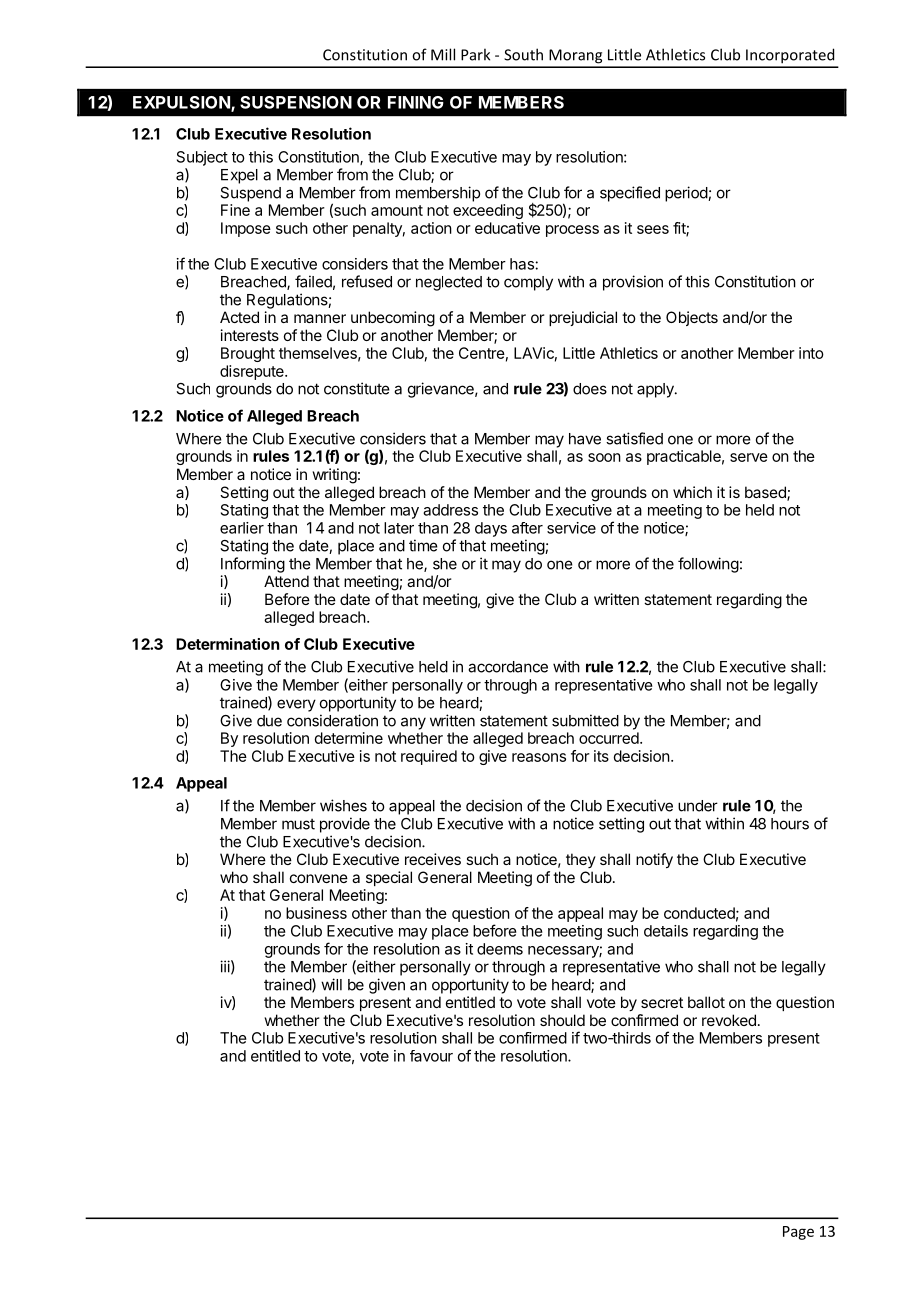  What do you see at coordinates (431, 1056) in the image?
I see `favour` at bounding box center [431, 1056].
